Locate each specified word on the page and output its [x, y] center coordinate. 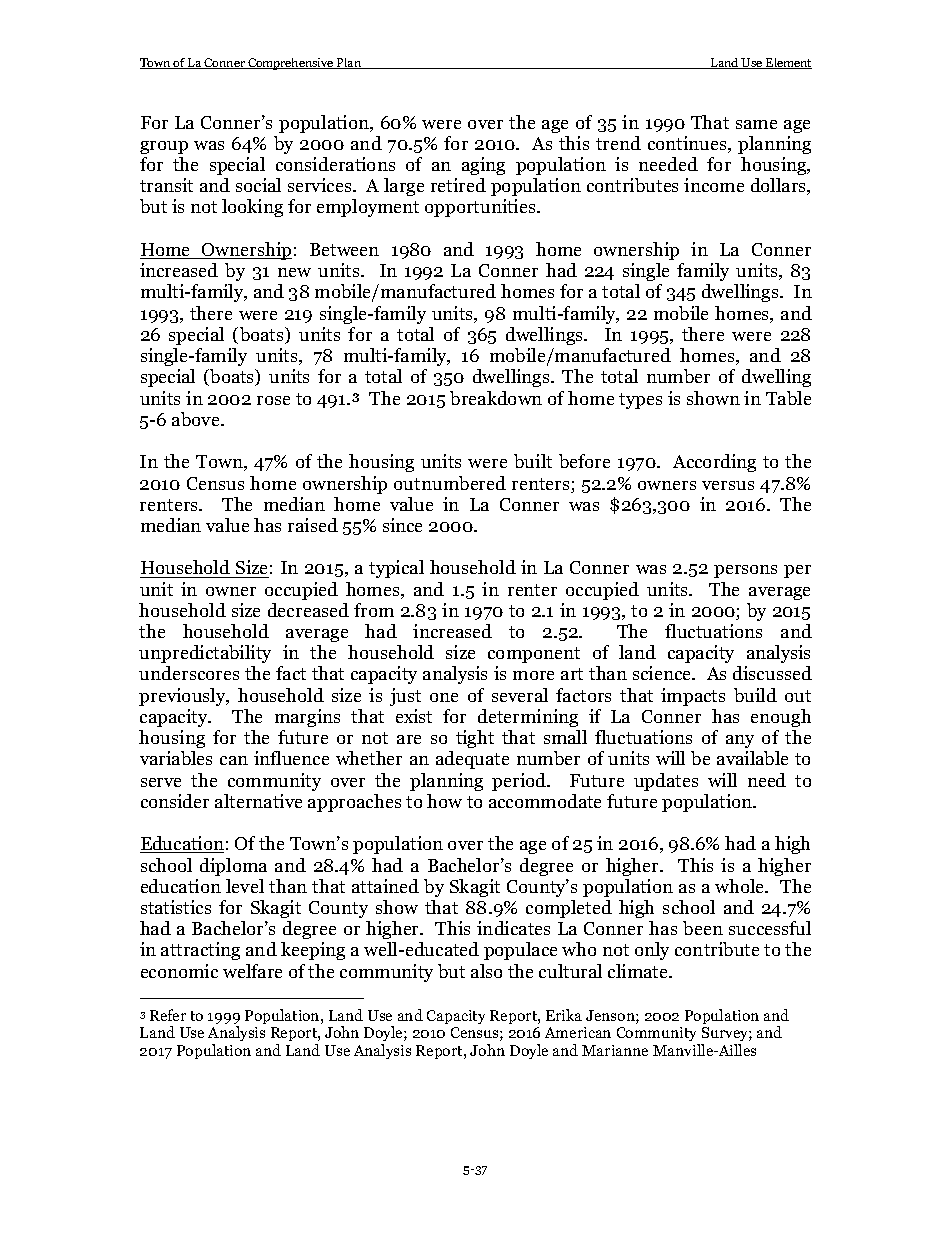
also [486, 971]
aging [483, 166]
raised [313, 525]
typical [396, 569]
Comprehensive [291, 64]
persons [745, 571]
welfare [252, 971]
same [756, 124]
